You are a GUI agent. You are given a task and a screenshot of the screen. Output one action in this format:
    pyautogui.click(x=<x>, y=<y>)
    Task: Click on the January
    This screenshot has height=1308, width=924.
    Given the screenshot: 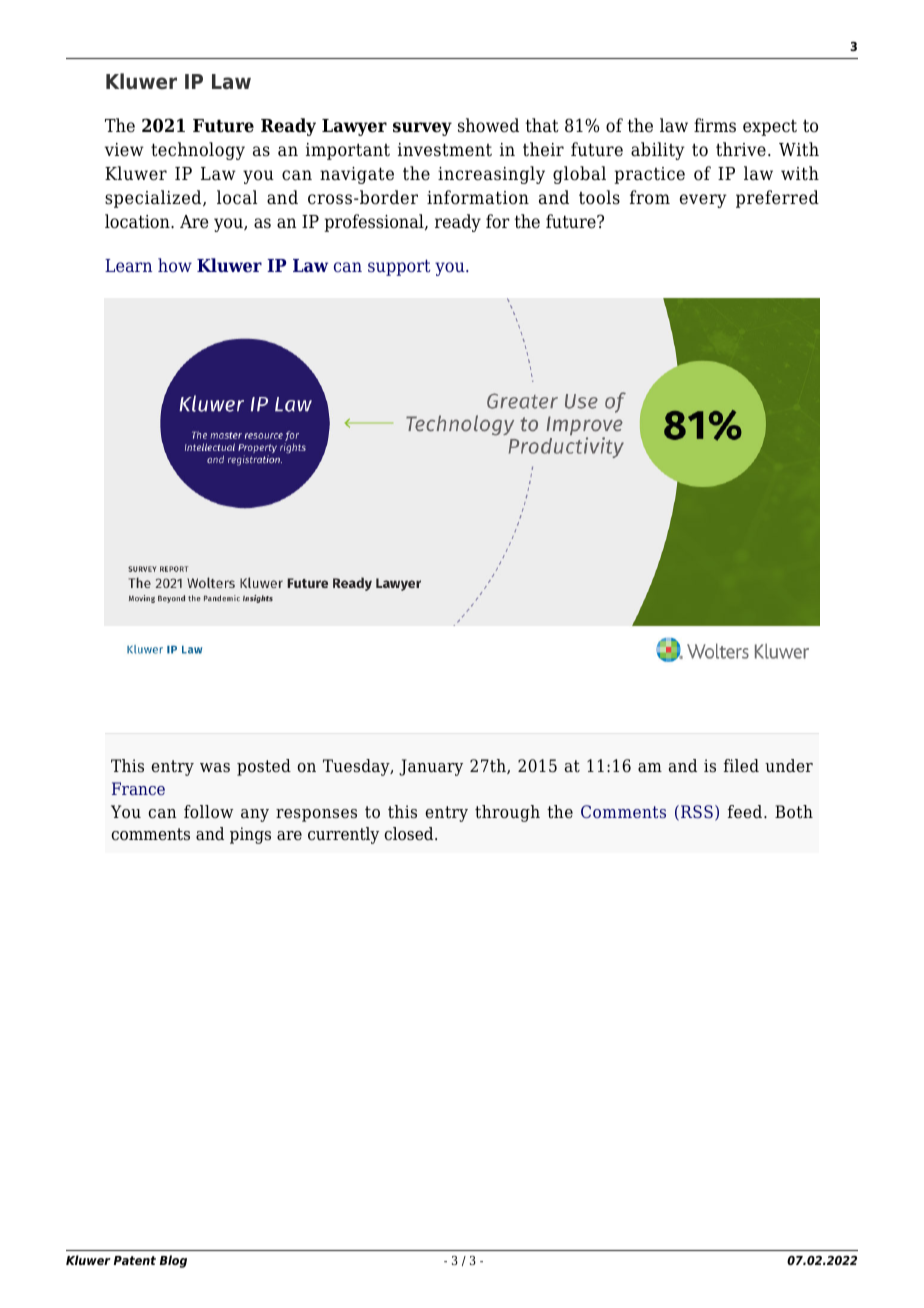 What is the action you would take?
    pyautogui.click(x=431, y=767)
